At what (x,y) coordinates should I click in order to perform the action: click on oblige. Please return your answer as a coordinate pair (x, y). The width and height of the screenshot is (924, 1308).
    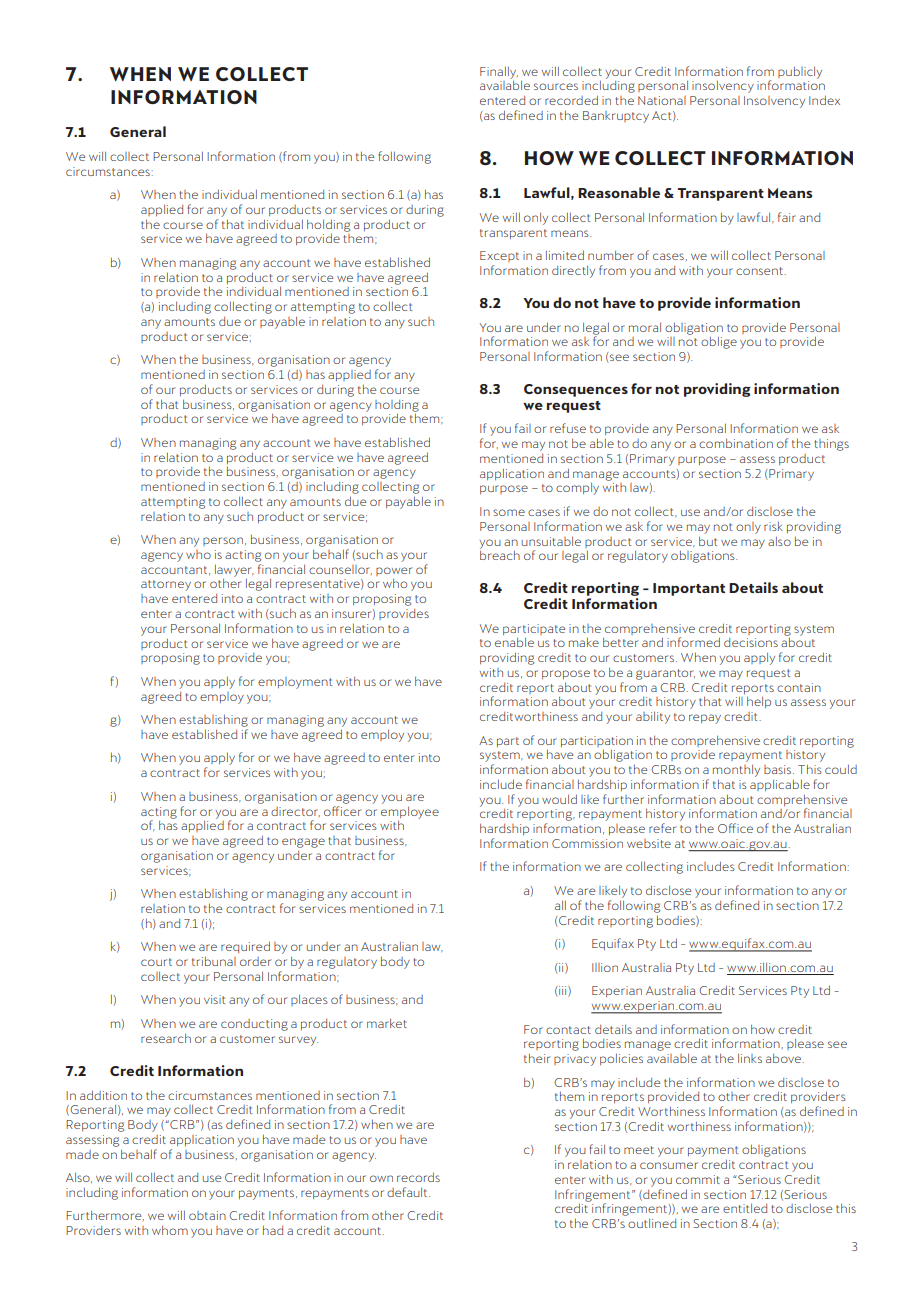
    Looking at the image, I should click on (719, 343).
